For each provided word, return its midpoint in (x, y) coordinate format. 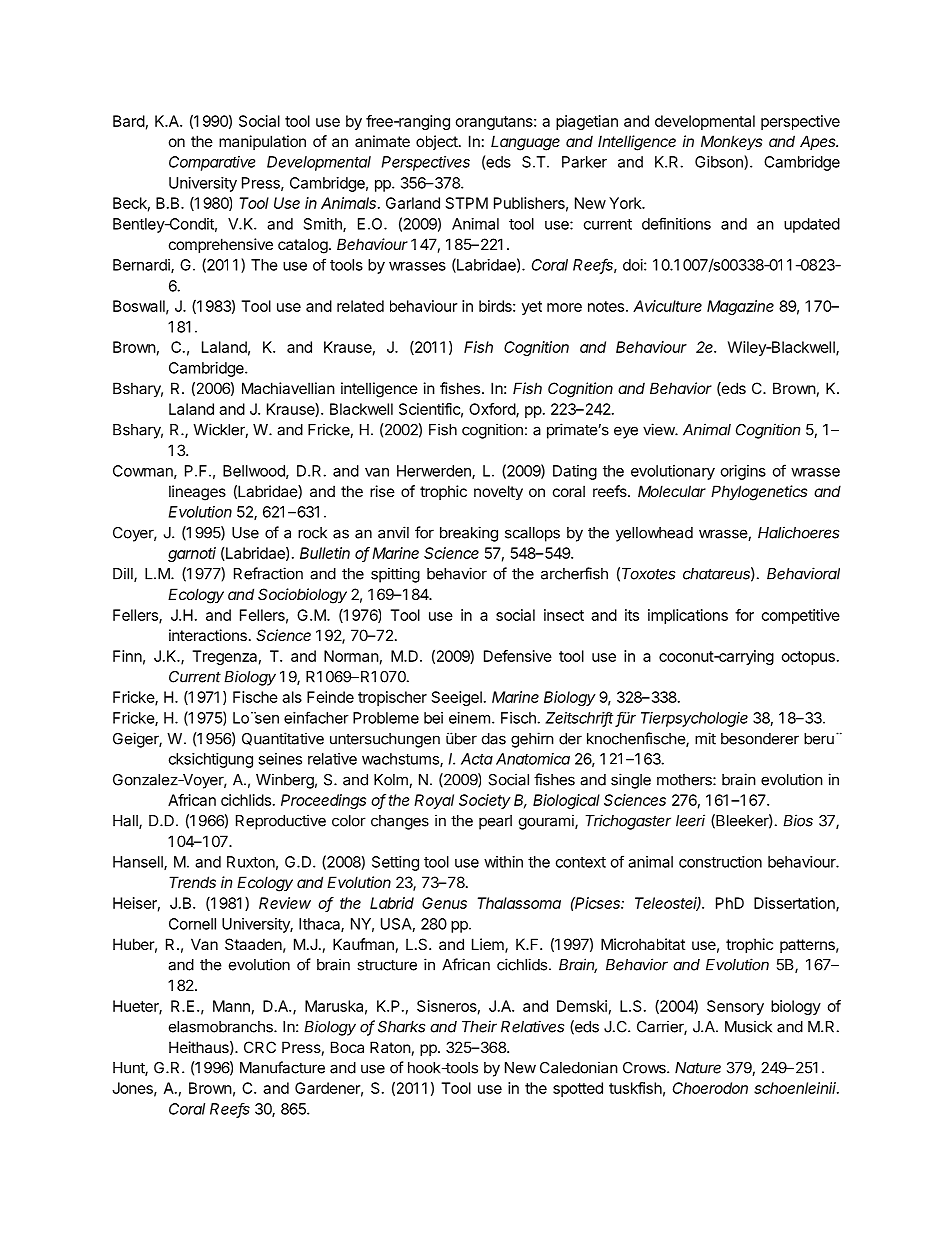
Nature (698, 1068)
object (438, 142)
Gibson (720, 162)
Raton (390, 1047)
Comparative (212, 163)
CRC (260, 1047)
